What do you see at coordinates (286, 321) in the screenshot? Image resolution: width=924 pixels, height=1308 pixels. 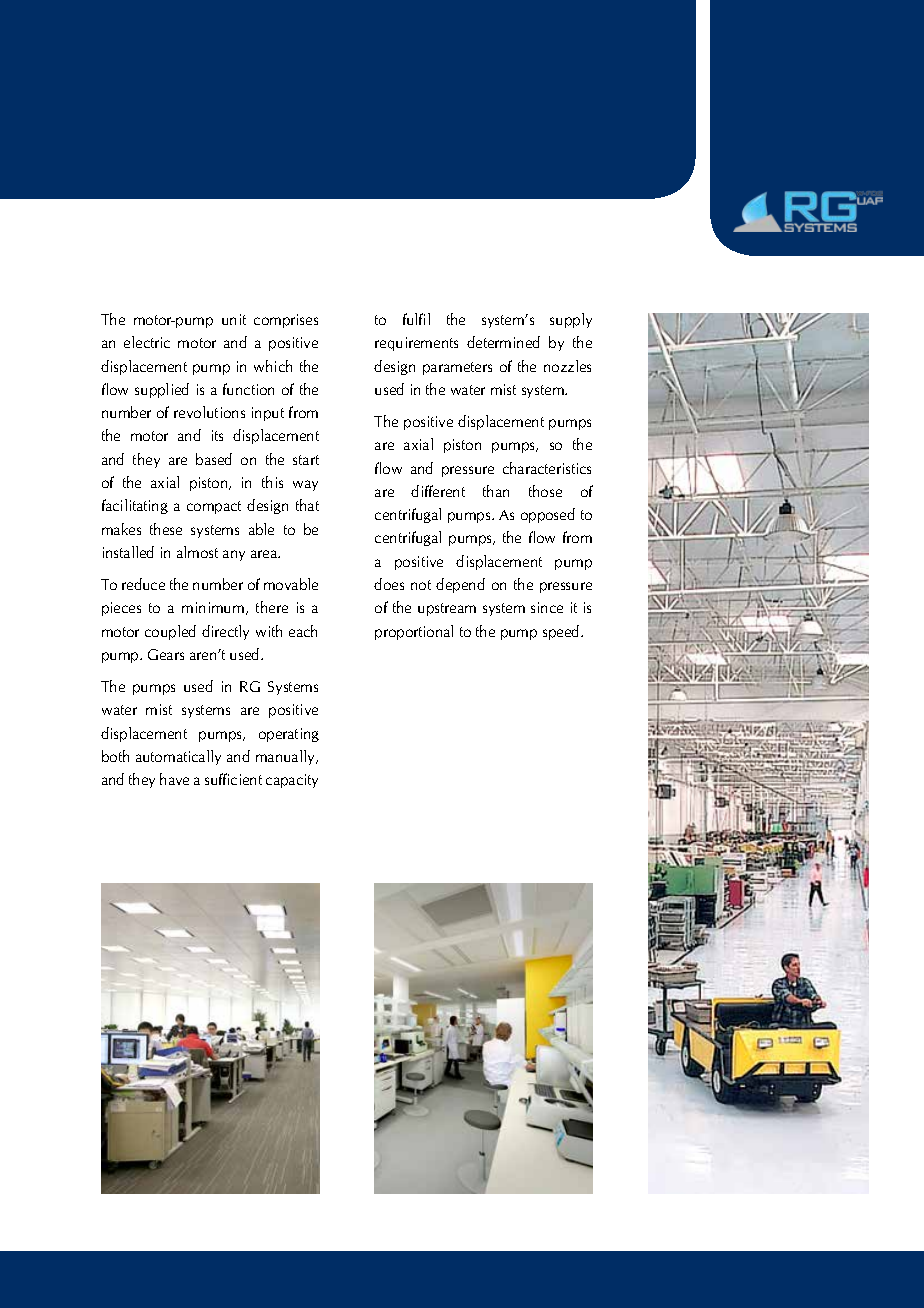 I see `comprises` at bounding box center [286, 321].
